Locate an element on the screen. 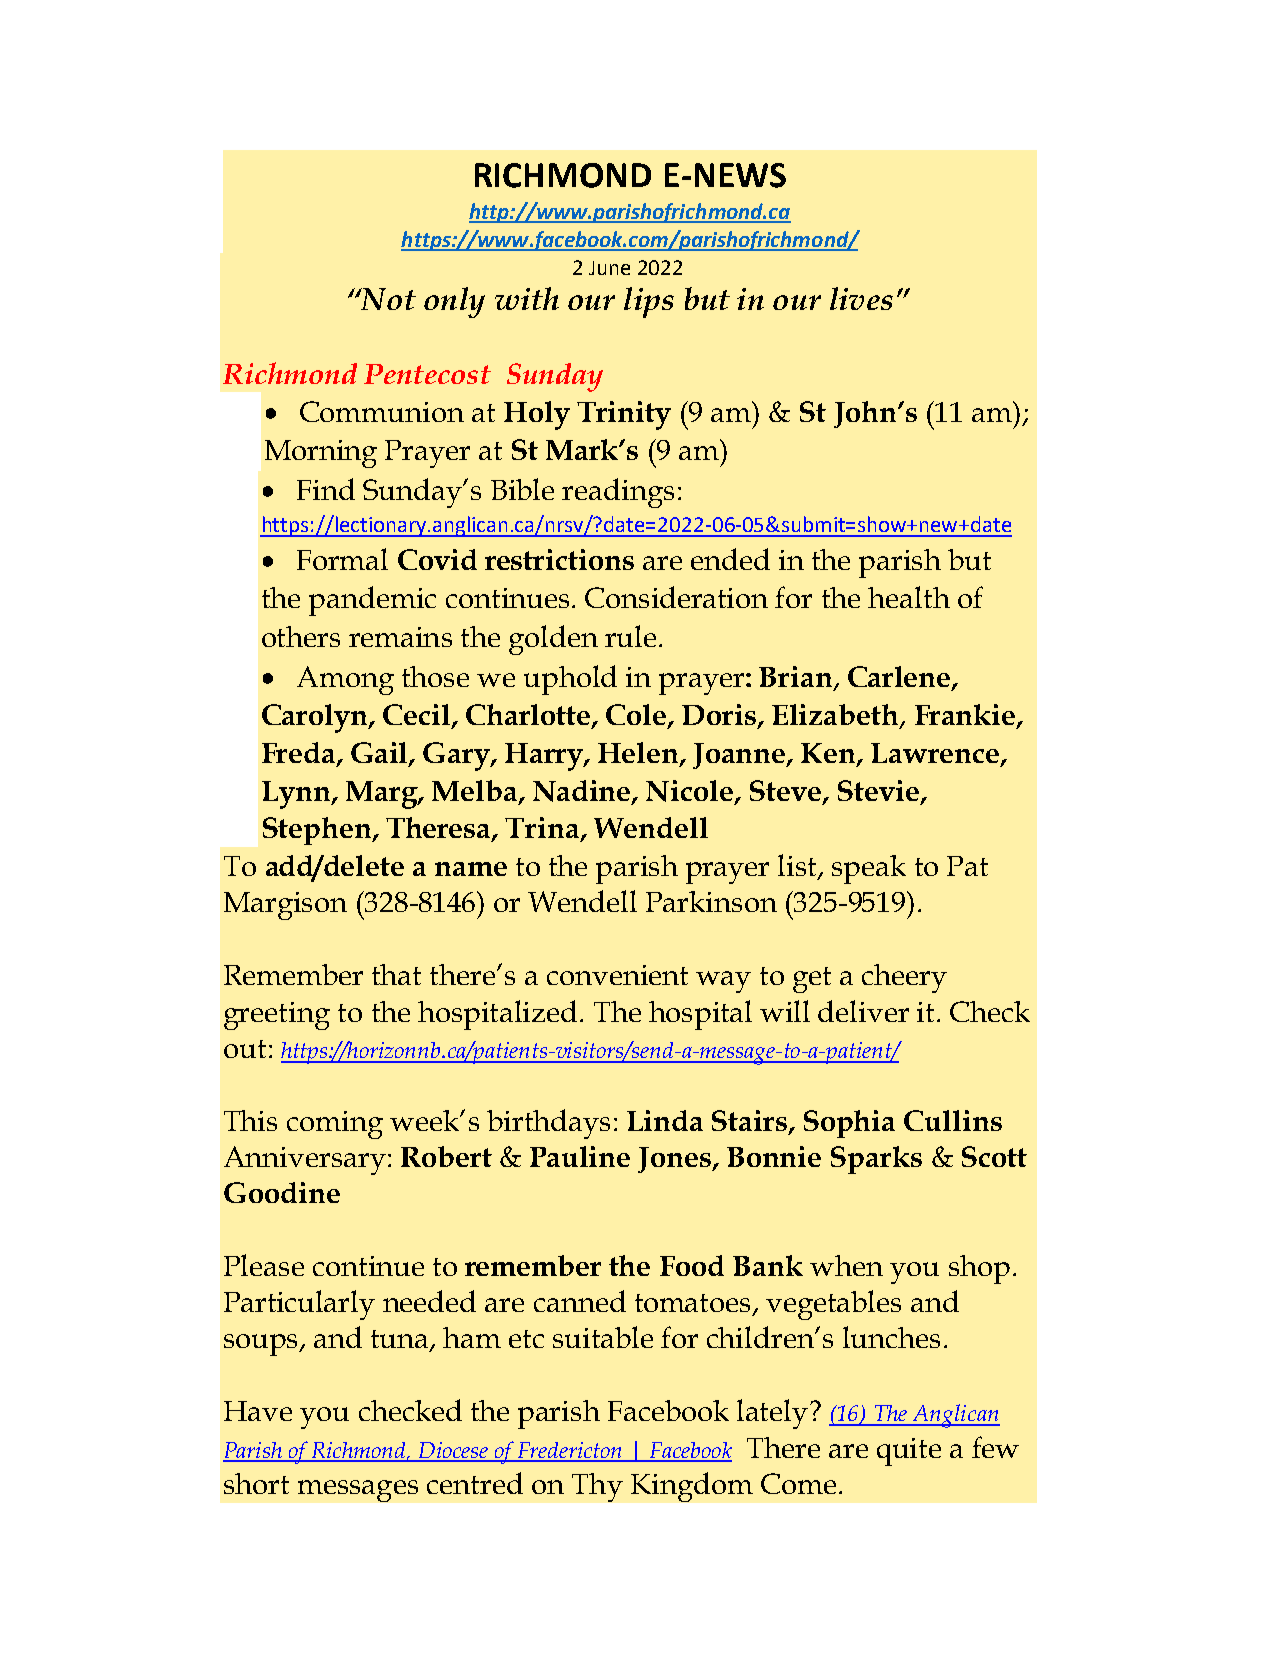 Image resolution: width=1281 pixels, height=1658 pixels. short is located at coordinates (256, 1483).
